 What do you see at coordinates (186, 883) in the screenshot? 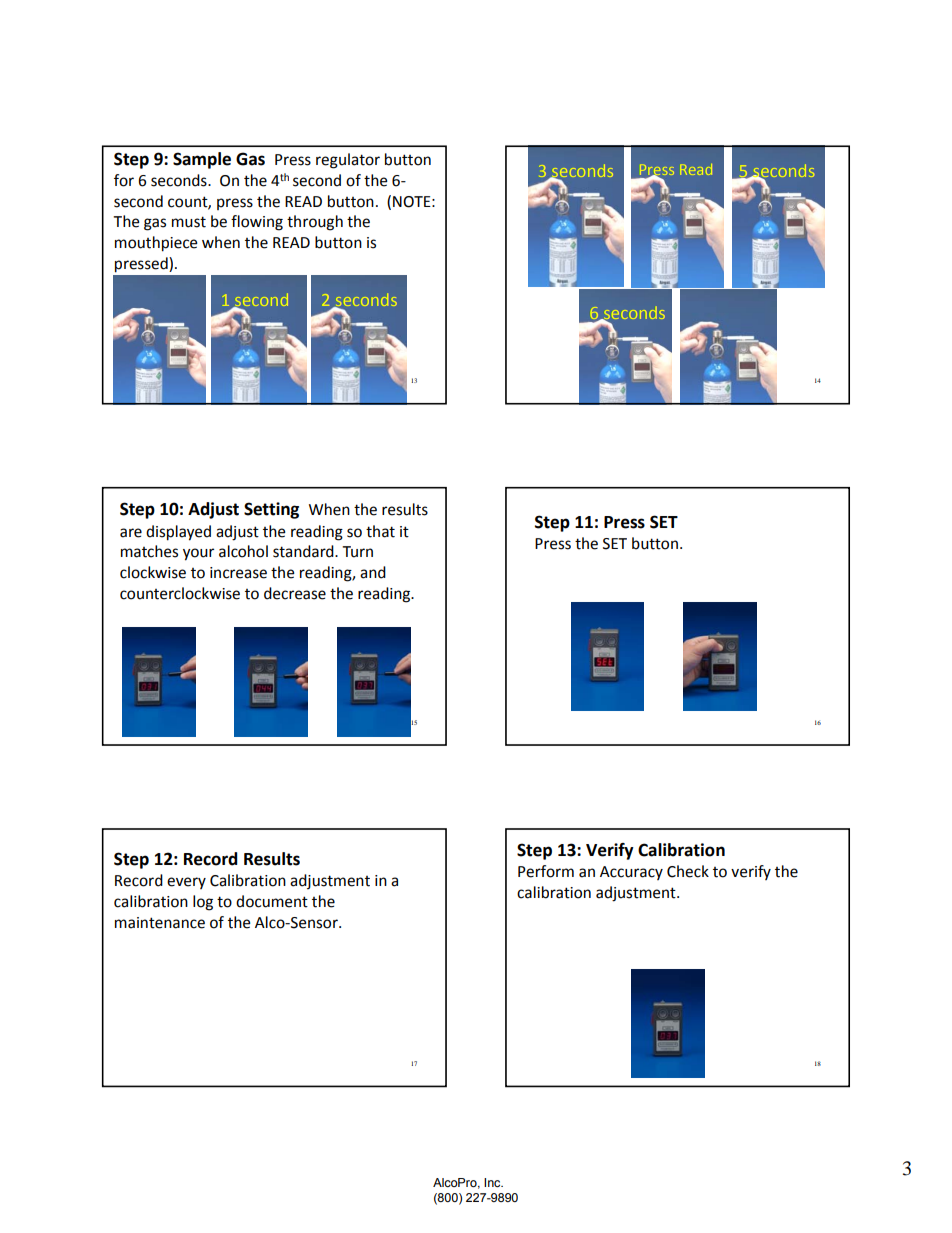
I see `every` at bounding box center [186, 883].
